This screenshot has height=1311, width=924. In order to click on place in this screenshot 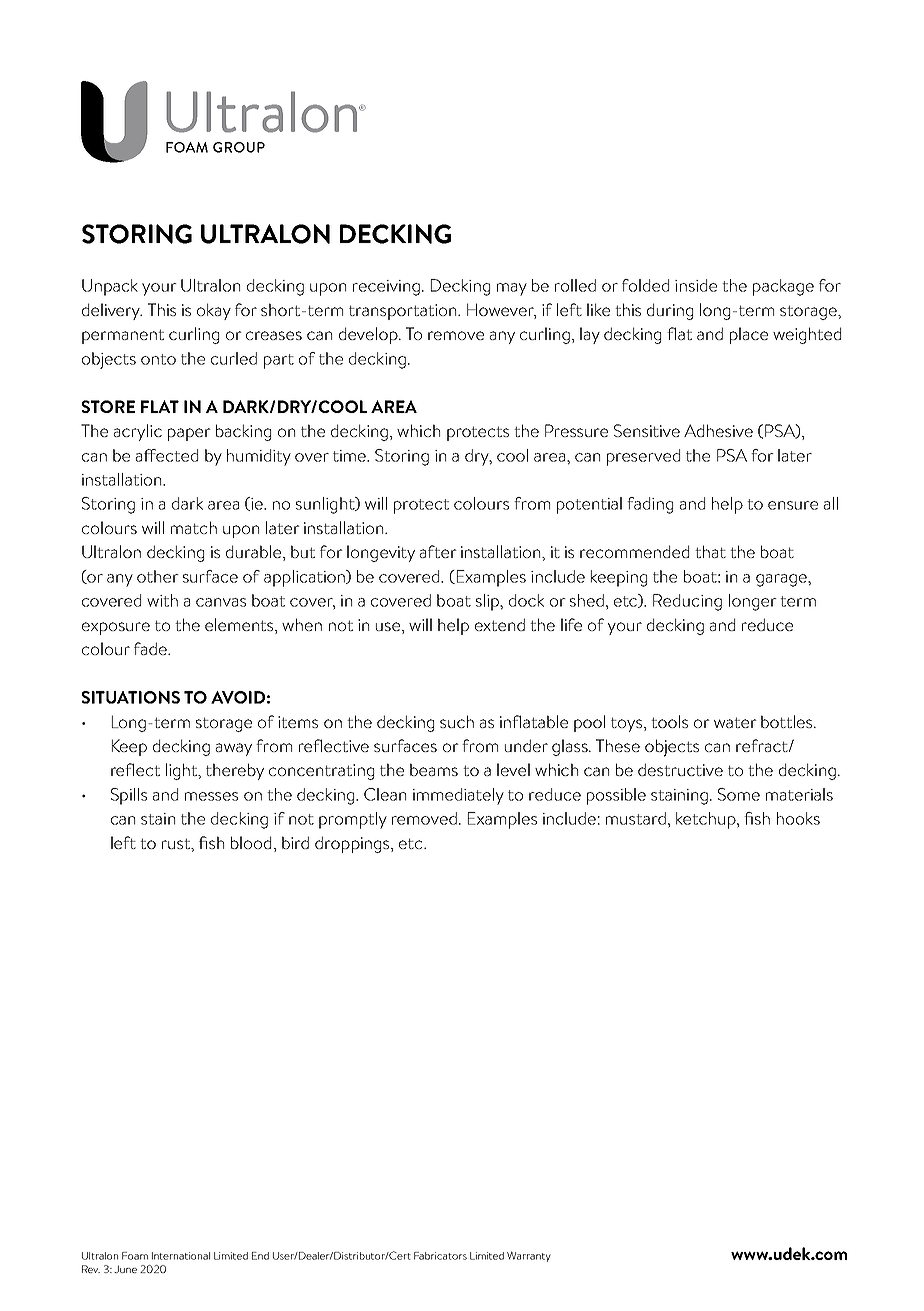, I will do `click(749, 335)`.
